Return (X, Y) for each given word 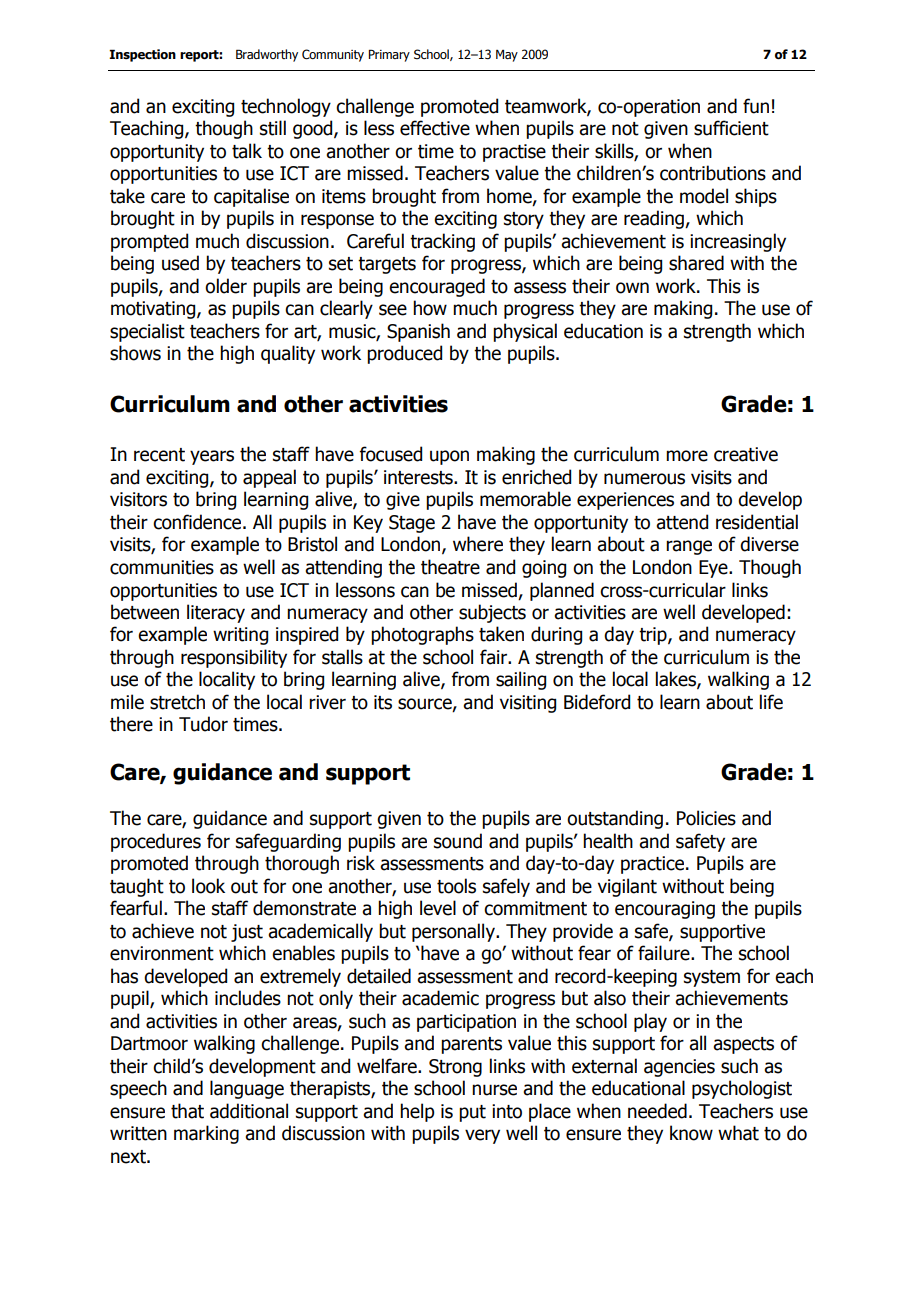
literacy (216, 613)
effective (435, 128)
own (632, 288)
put (472, 1113)
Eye (714, 569)
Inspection (142, 55)
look (208, 886)
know (691, 1133)
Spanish (418, 332)
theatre (450, 567)
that (187, 1111)
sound (458, 841)
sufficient (731, 128)
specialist (147, 332)
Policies (706, 818)
